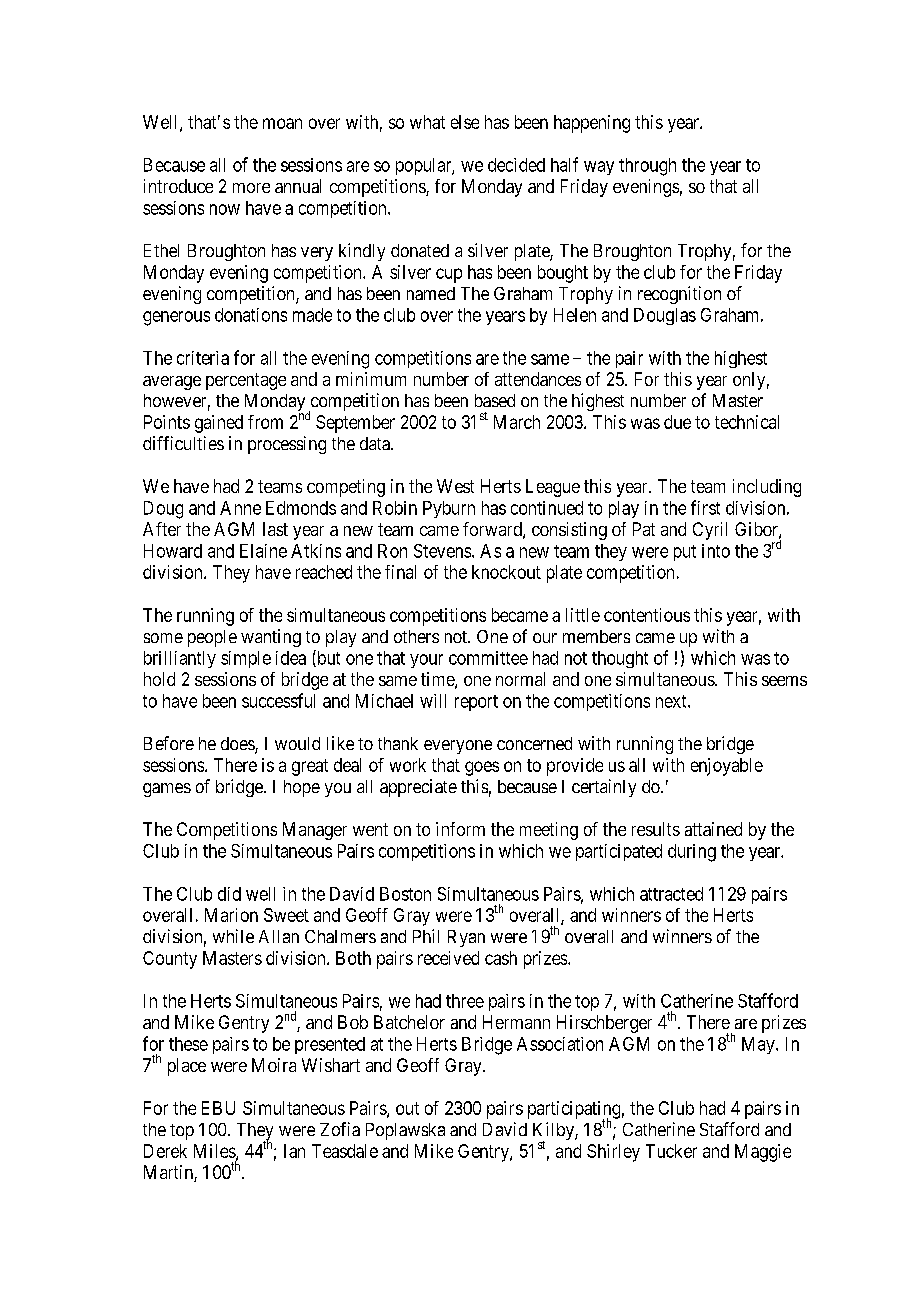  What do you see at coordinates (215, 1152) in the screenshot?
I see `Miles` at bounding box center [215, 1152].
